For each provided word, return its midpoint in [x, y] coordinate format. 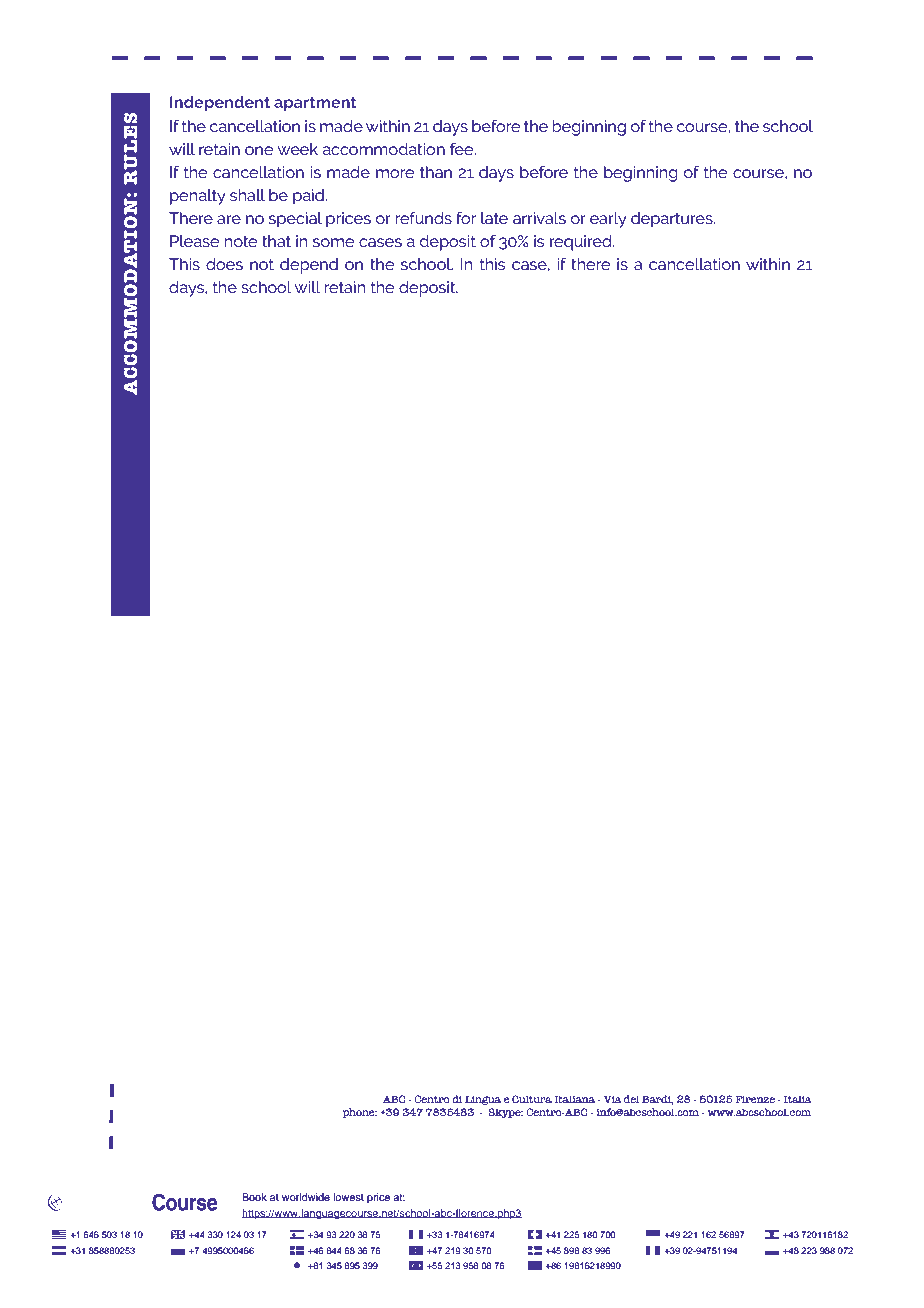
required [582, 243]
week [298, 149]
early [608, 220]
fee [463, 149]
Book [254, 1197]
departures [673, 220]
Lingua [483, 1100]
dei [632, 1099]
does [224, 264]
